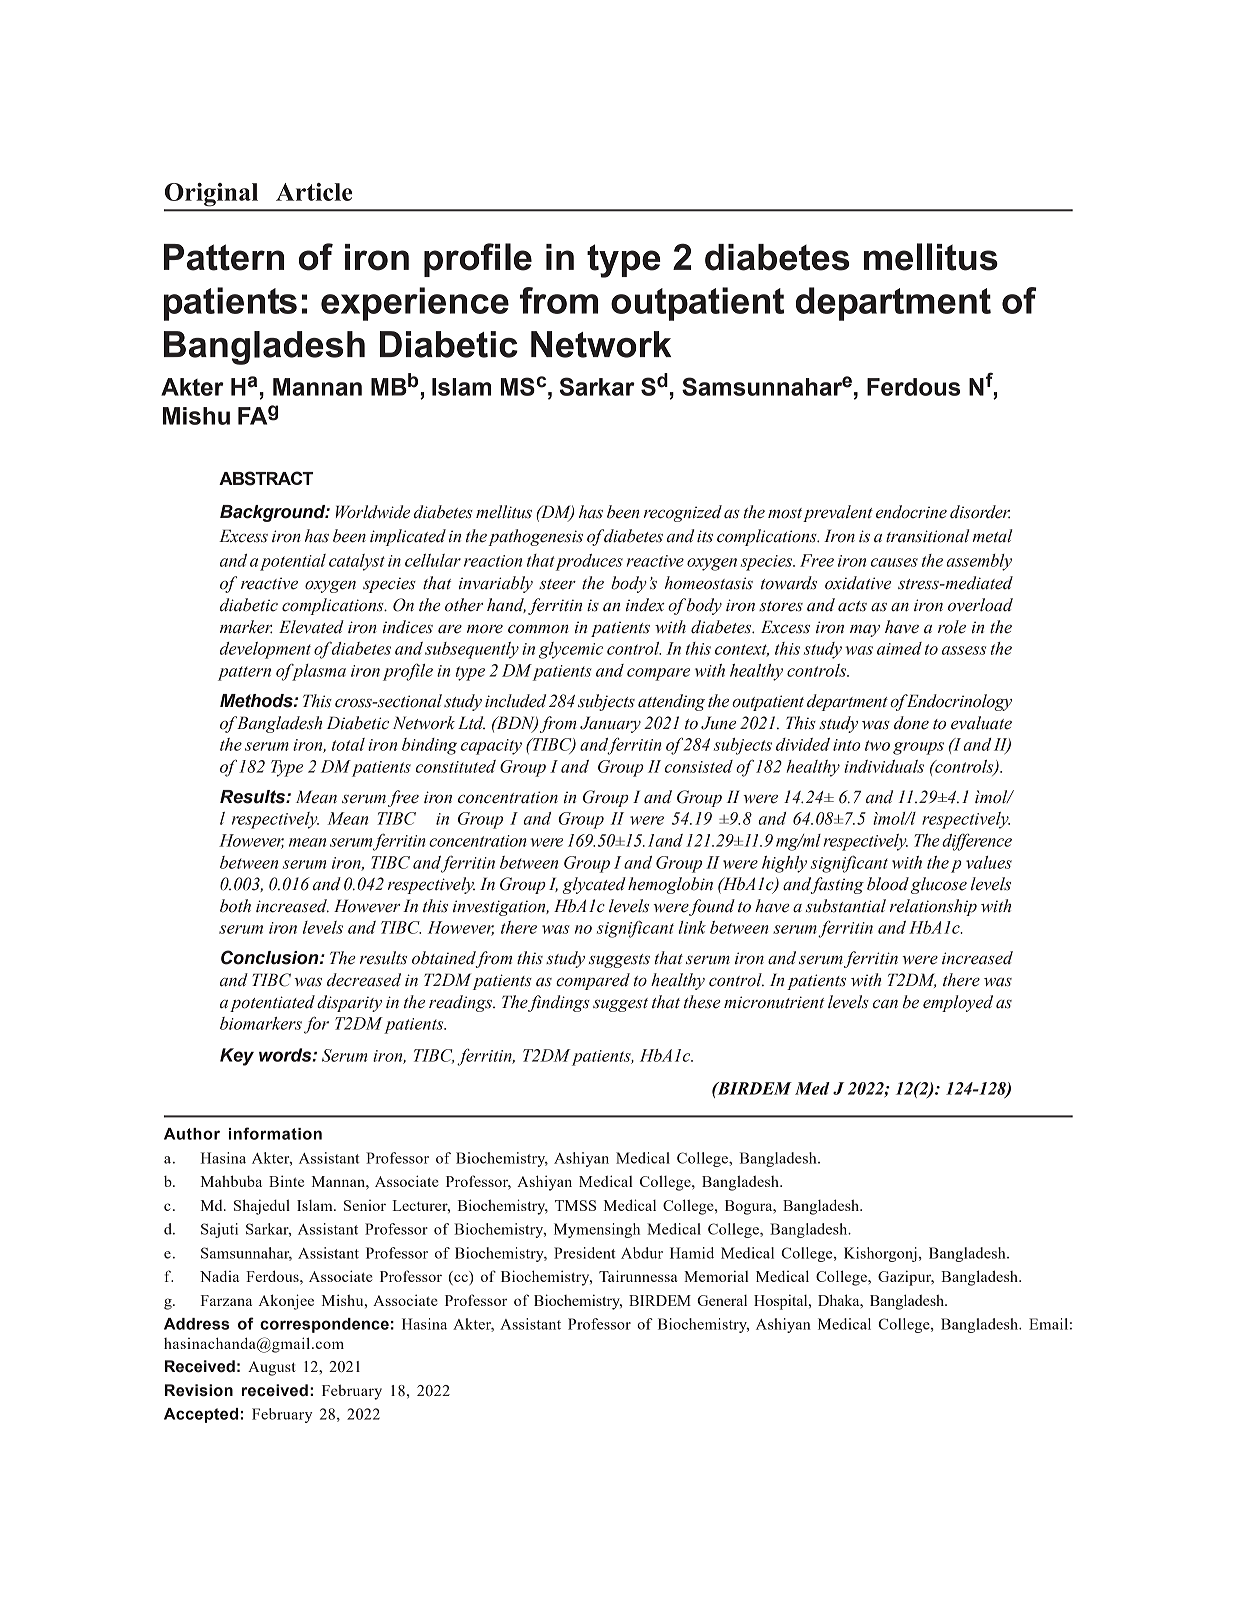 The image size is (1236, 1599). Describe the element at coordinates (272, 1368) in the screenshot. I see `August` at that location.
